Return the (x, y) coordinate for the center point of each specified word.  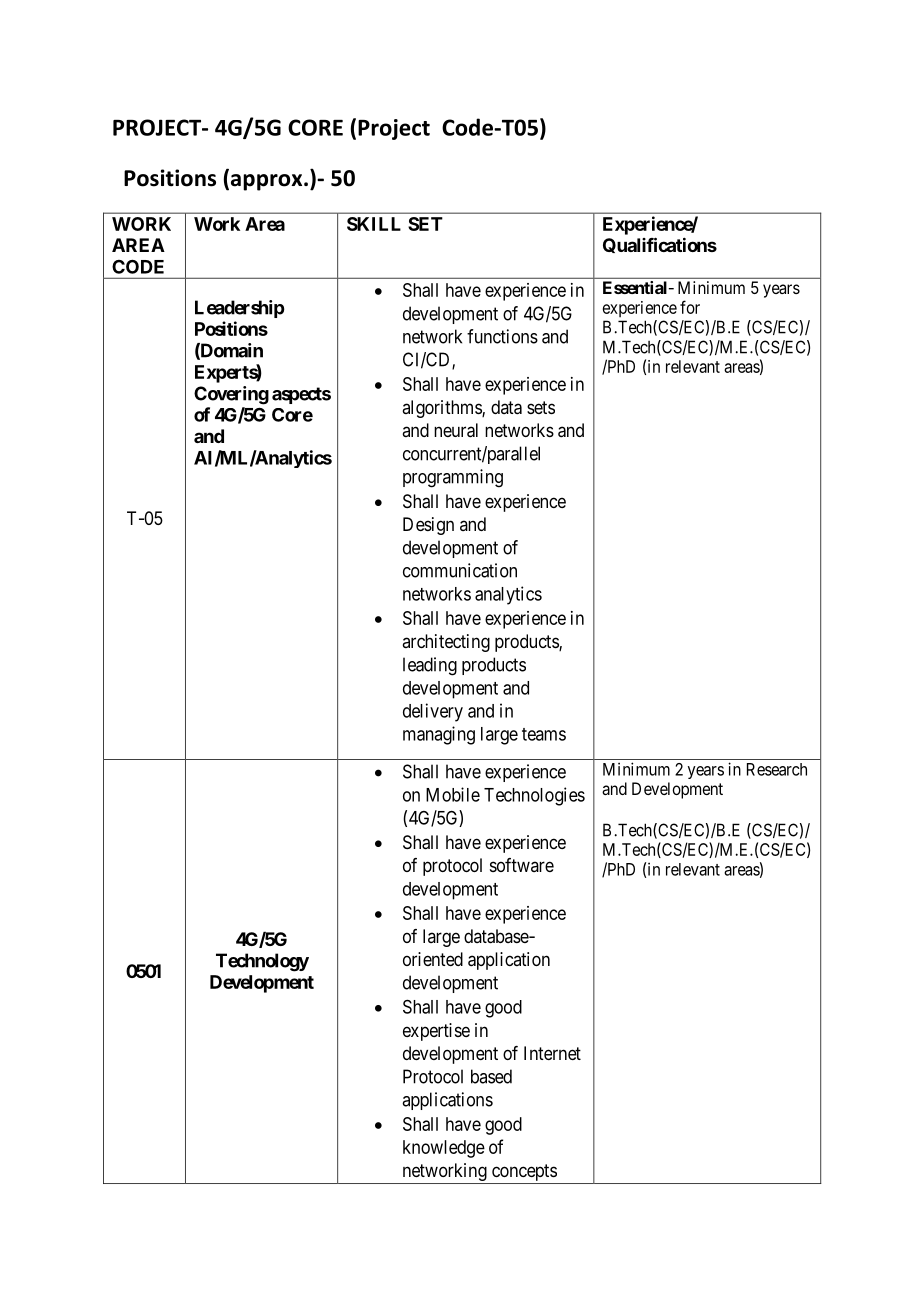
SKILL (374, 224)
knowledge (444, 1149)
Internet (552, 1053)
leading (430, 666)
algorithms (442, 409)
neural (456, 430)
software (522, 865)
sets (541, 407)
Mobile (453, 794)
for (690, 307)
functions (502, 336)
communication (460, 570)
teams (544, 734)
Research (777, 769)
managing (439, 735)
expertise (436, 1032)
